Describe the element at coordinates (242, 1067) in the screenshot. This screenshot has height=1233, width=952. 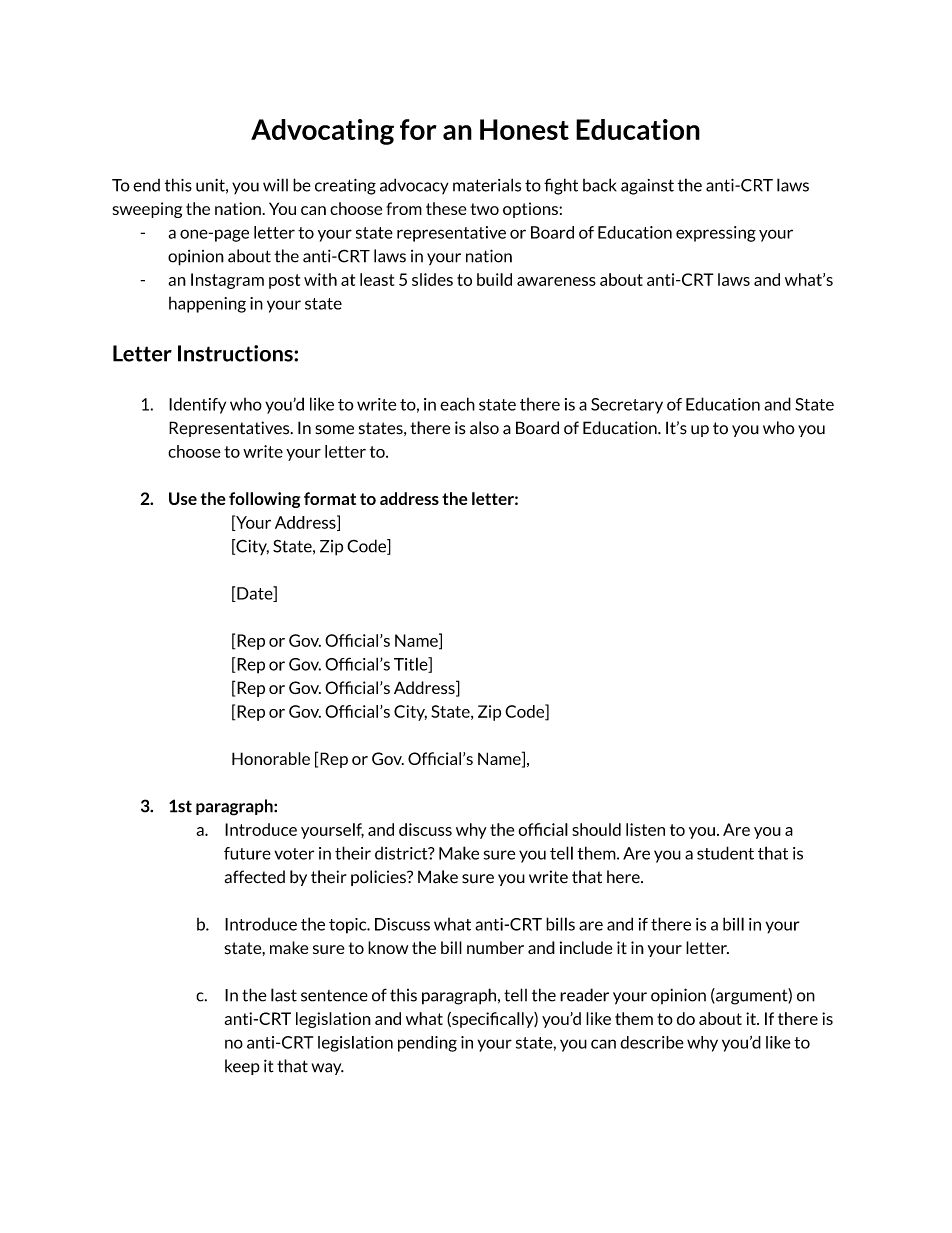
I see `keep` at that location.
